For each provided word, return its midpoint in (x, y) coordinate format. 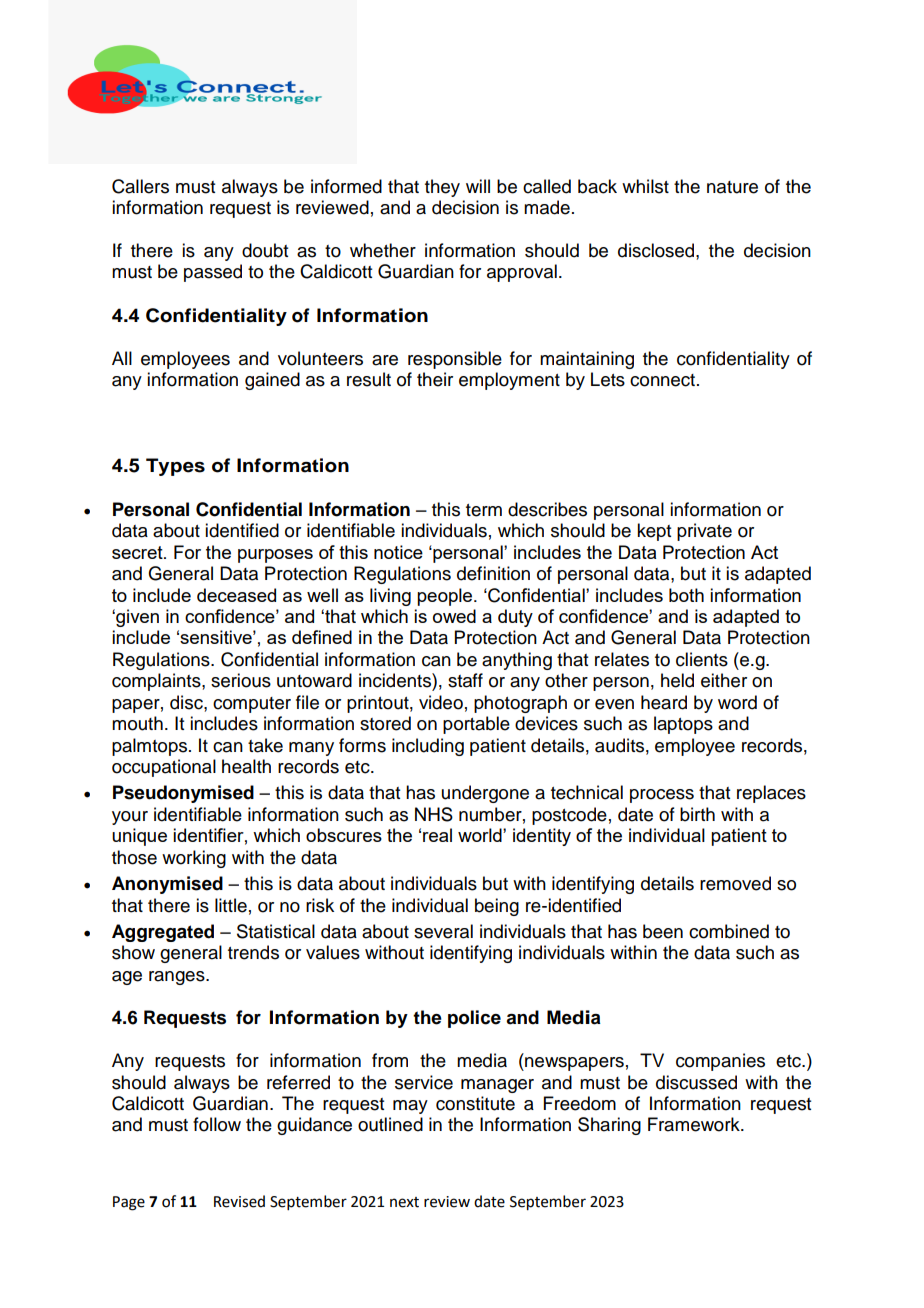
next (404, 1202)
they (442, 188)
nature (732, 187)
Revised (239, 1201)
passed (213, 273)
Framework (695, 1124)
